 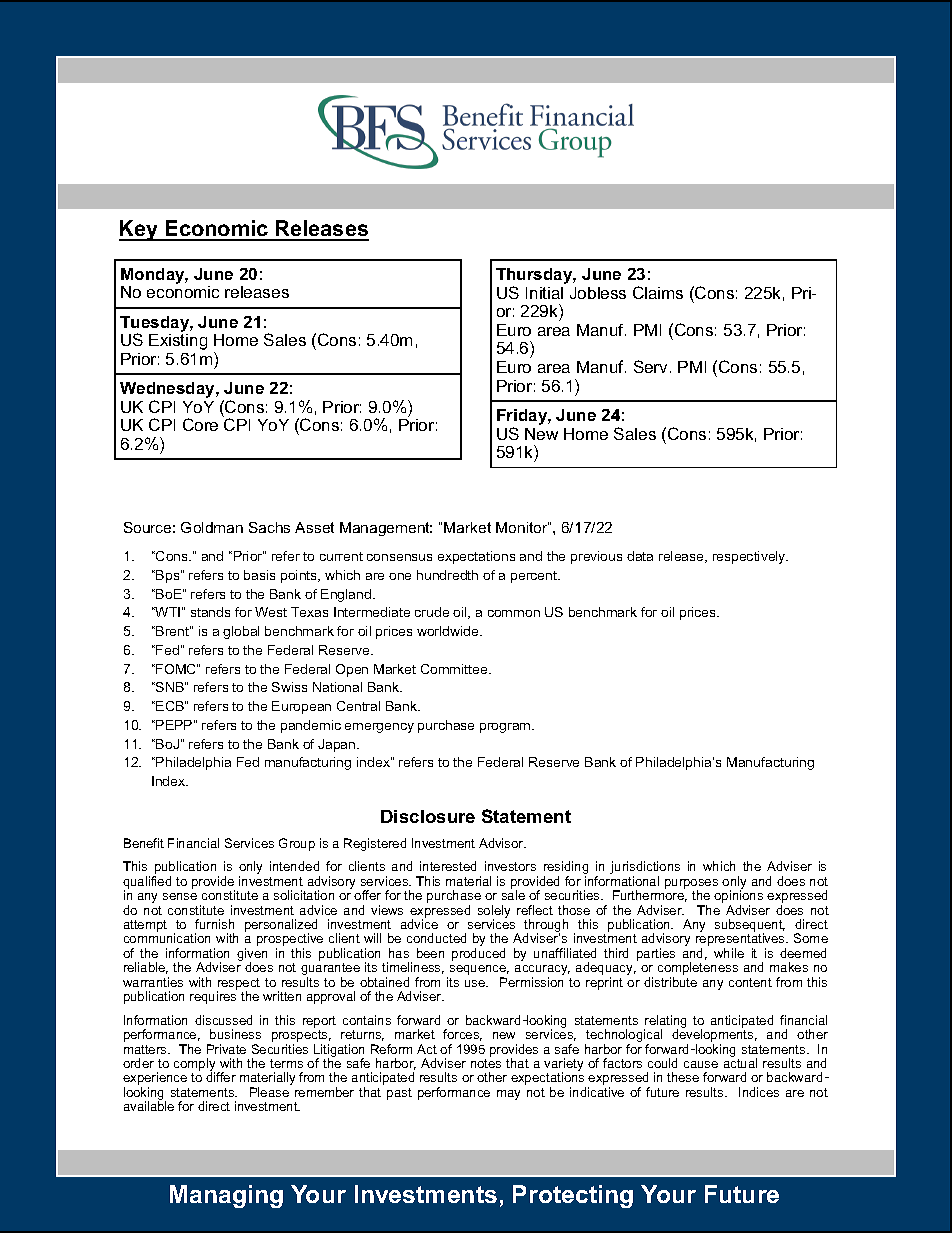 What do you see at coordinates (573, 1196) in the screenshot?
I see `Protecting` at bounding box center [573, 1196].
